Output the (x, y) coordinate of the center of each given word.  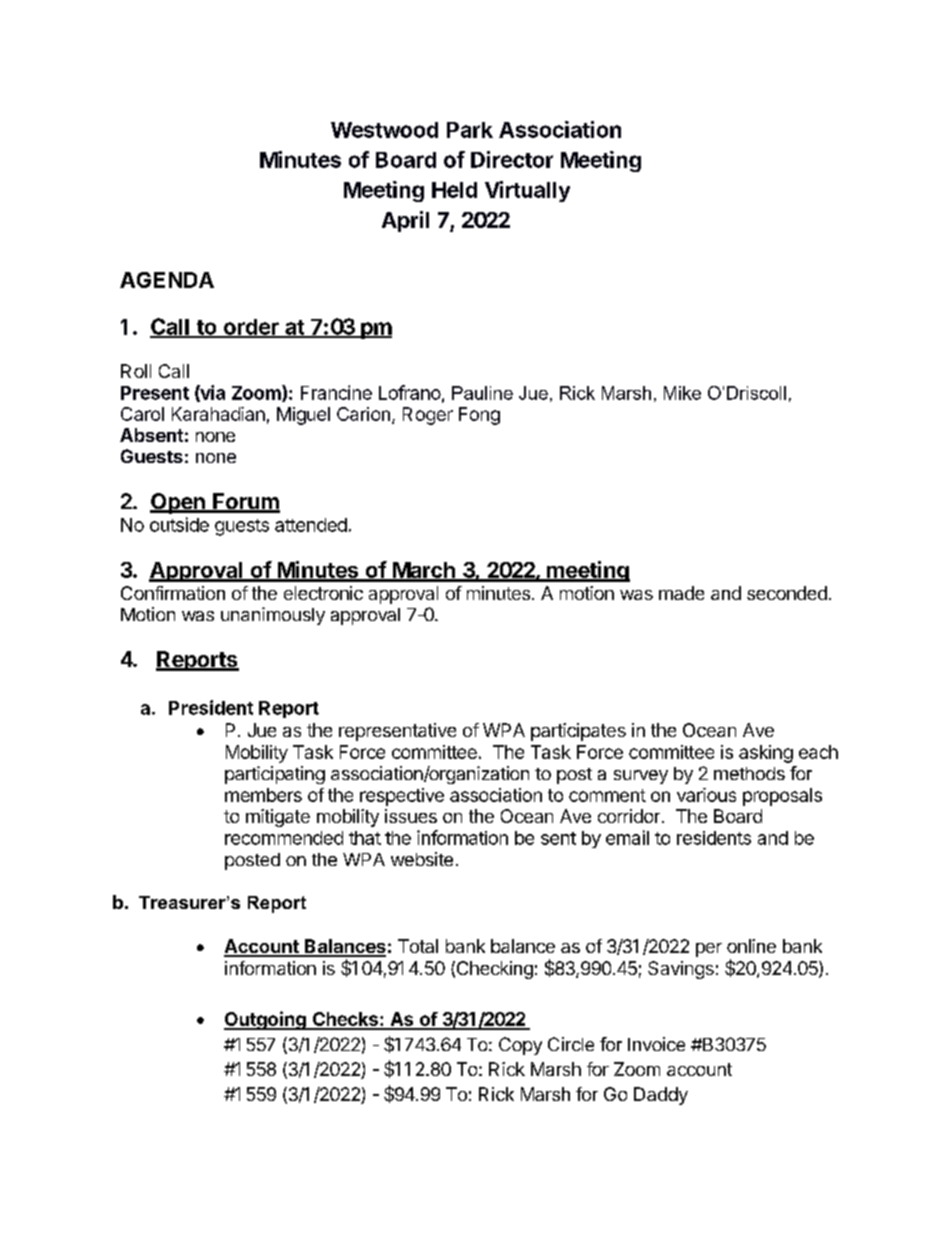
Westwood (384, 130)
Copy (520, 1046)
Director (512, 159)
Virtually (527, 191)
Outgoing (266, 1020)
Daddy (661, 1096)
